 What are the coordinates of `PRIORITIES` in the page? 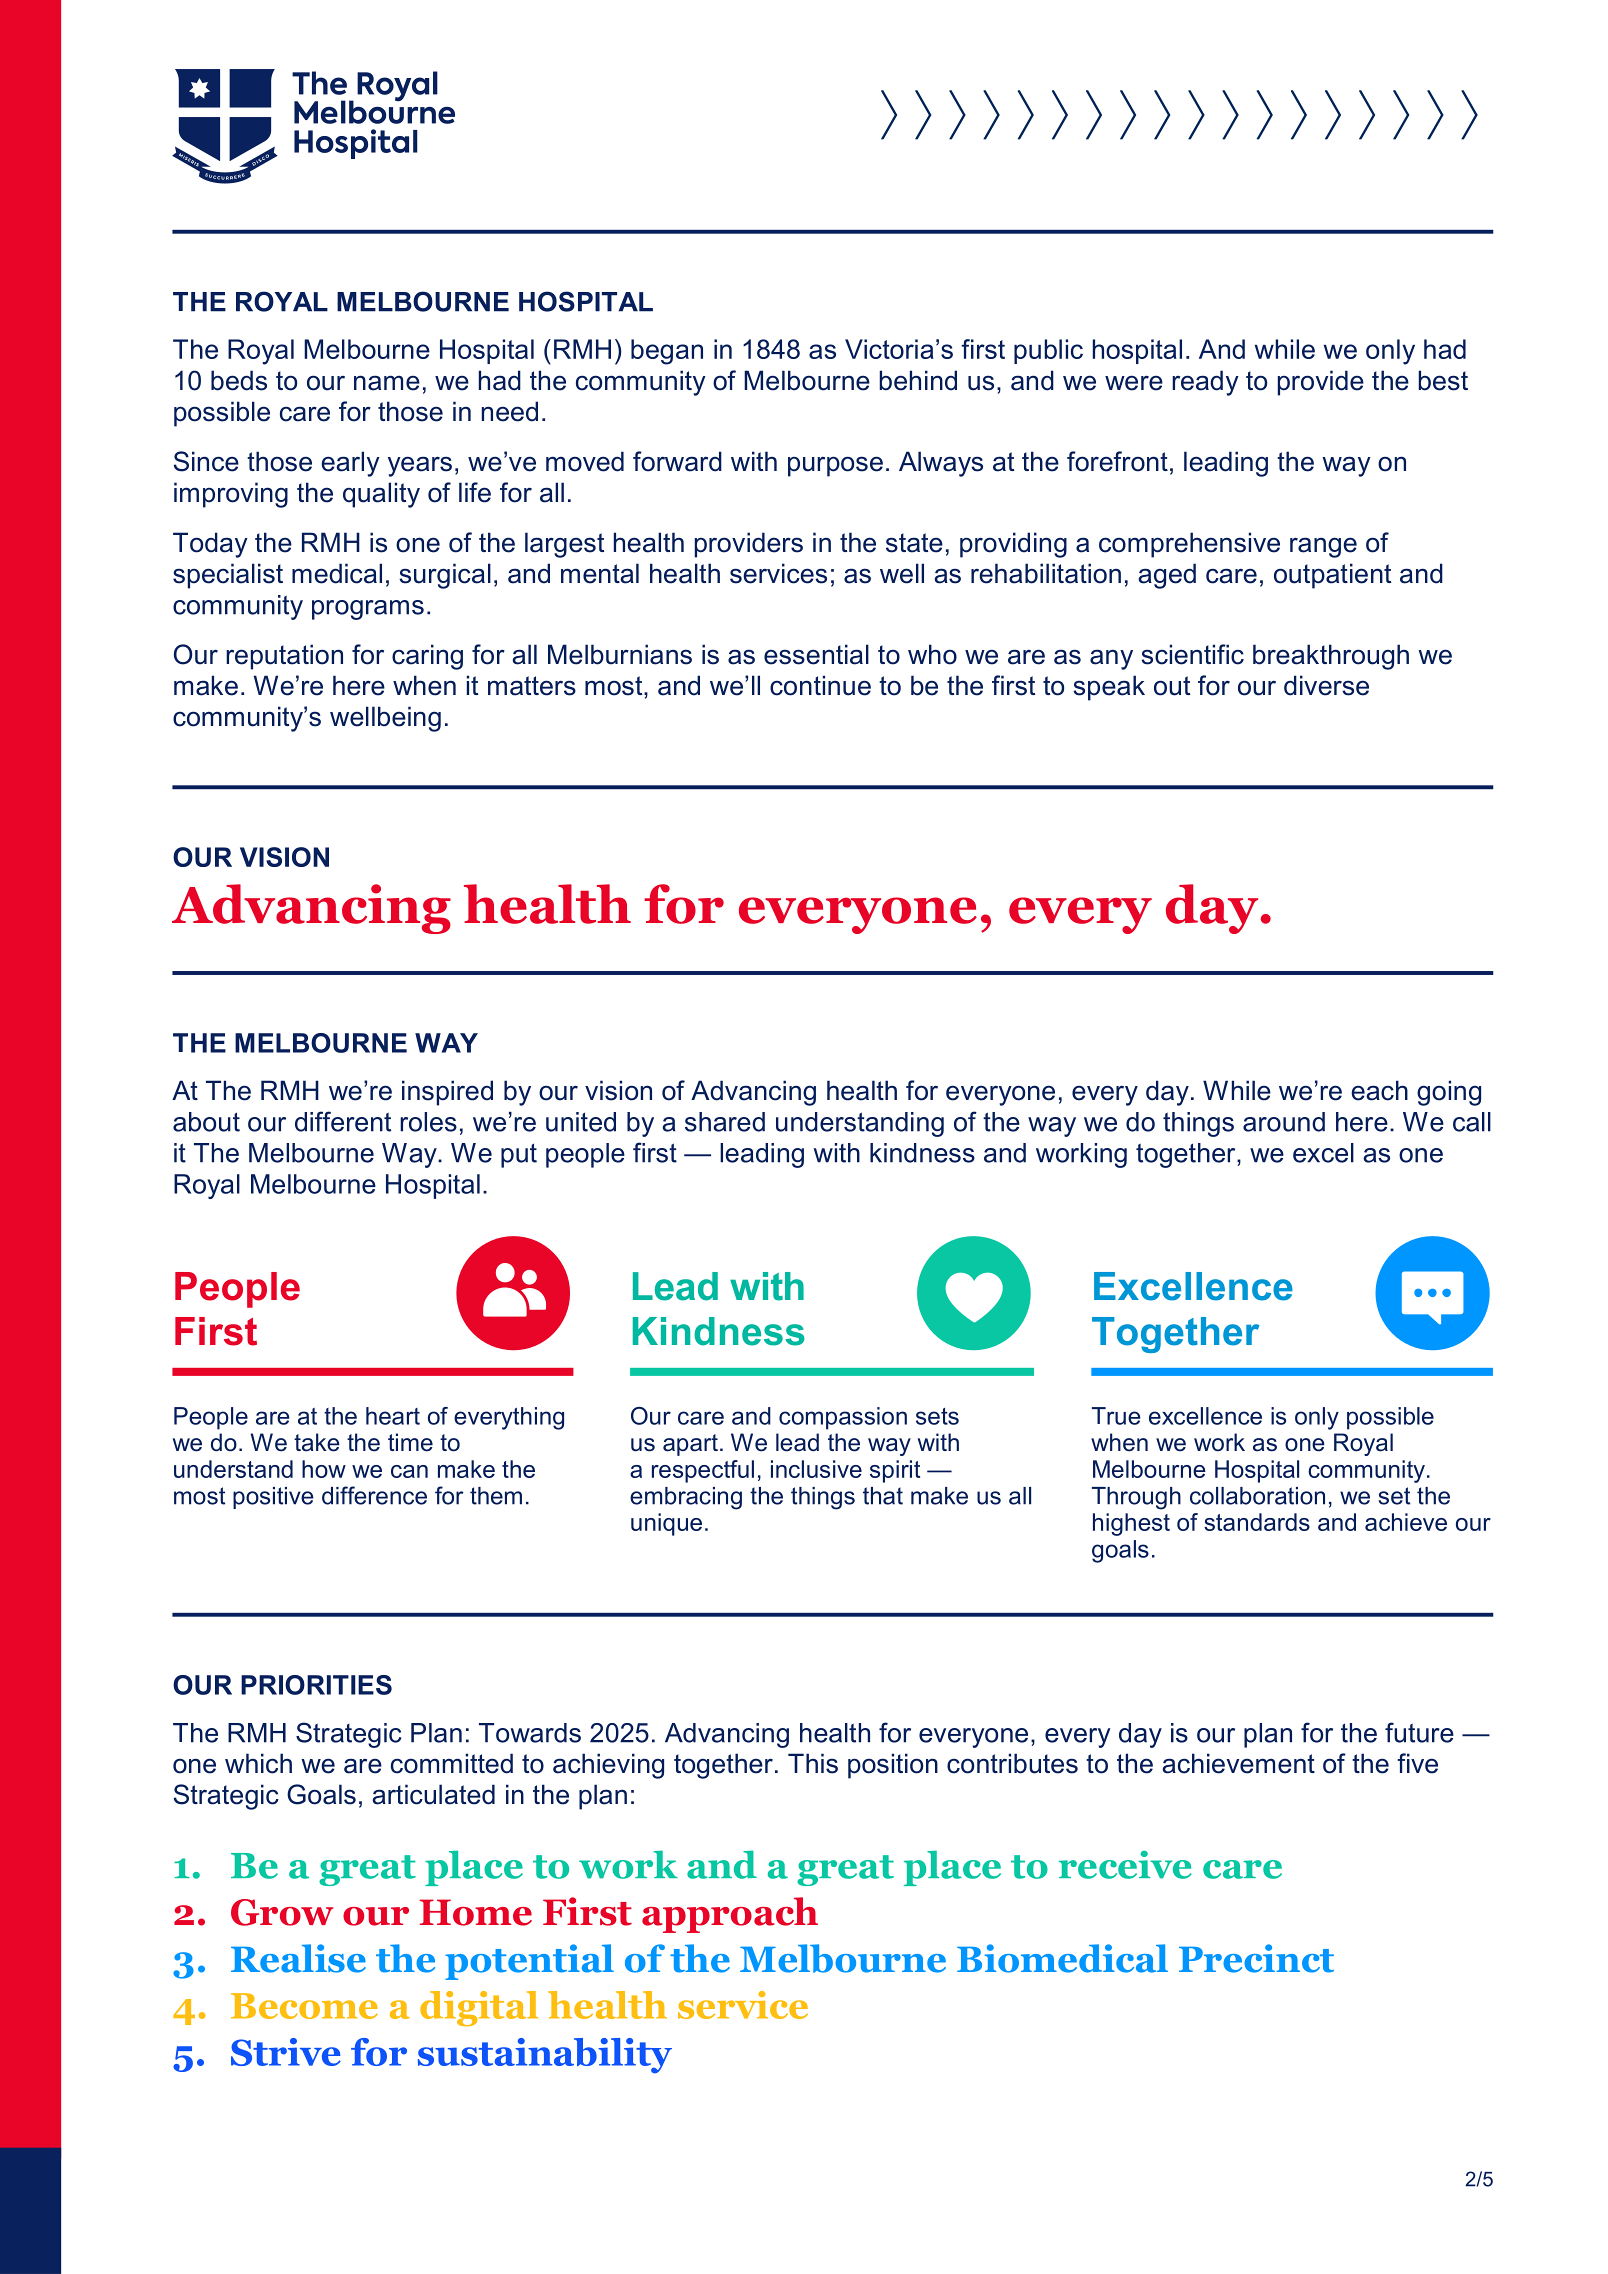 It's located at (316, 1685).
